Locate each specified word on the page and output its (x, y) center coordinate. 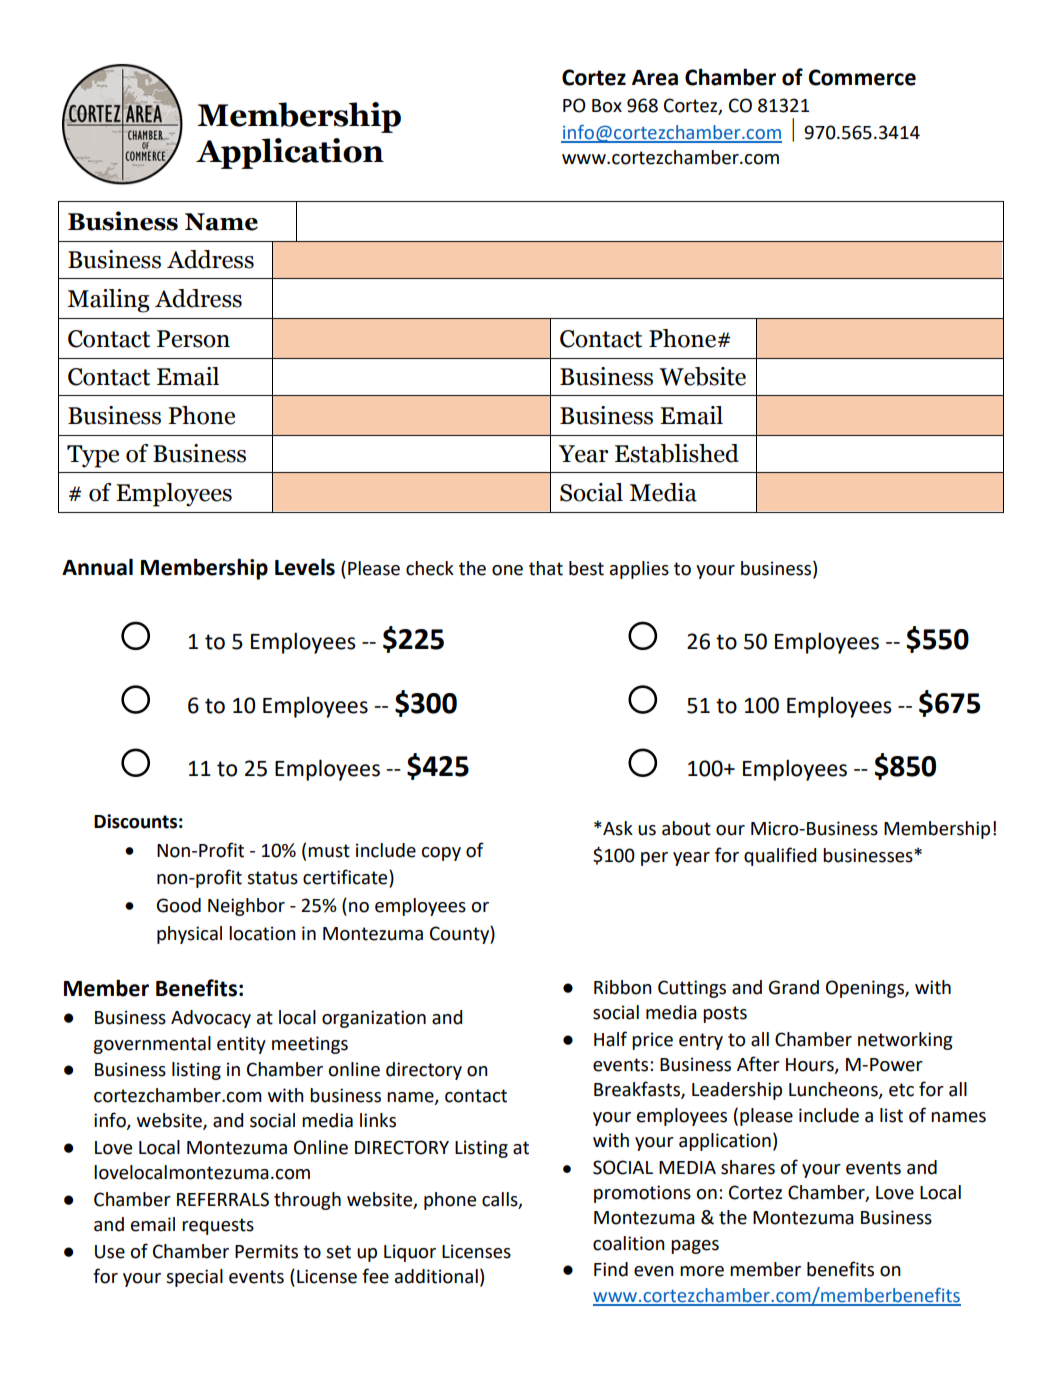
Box (607, 106)
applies (639, 570)
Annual (97, 567)
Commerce (862, 77)
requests (218, 1226)
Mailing (109, 301)
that (546, 568)
